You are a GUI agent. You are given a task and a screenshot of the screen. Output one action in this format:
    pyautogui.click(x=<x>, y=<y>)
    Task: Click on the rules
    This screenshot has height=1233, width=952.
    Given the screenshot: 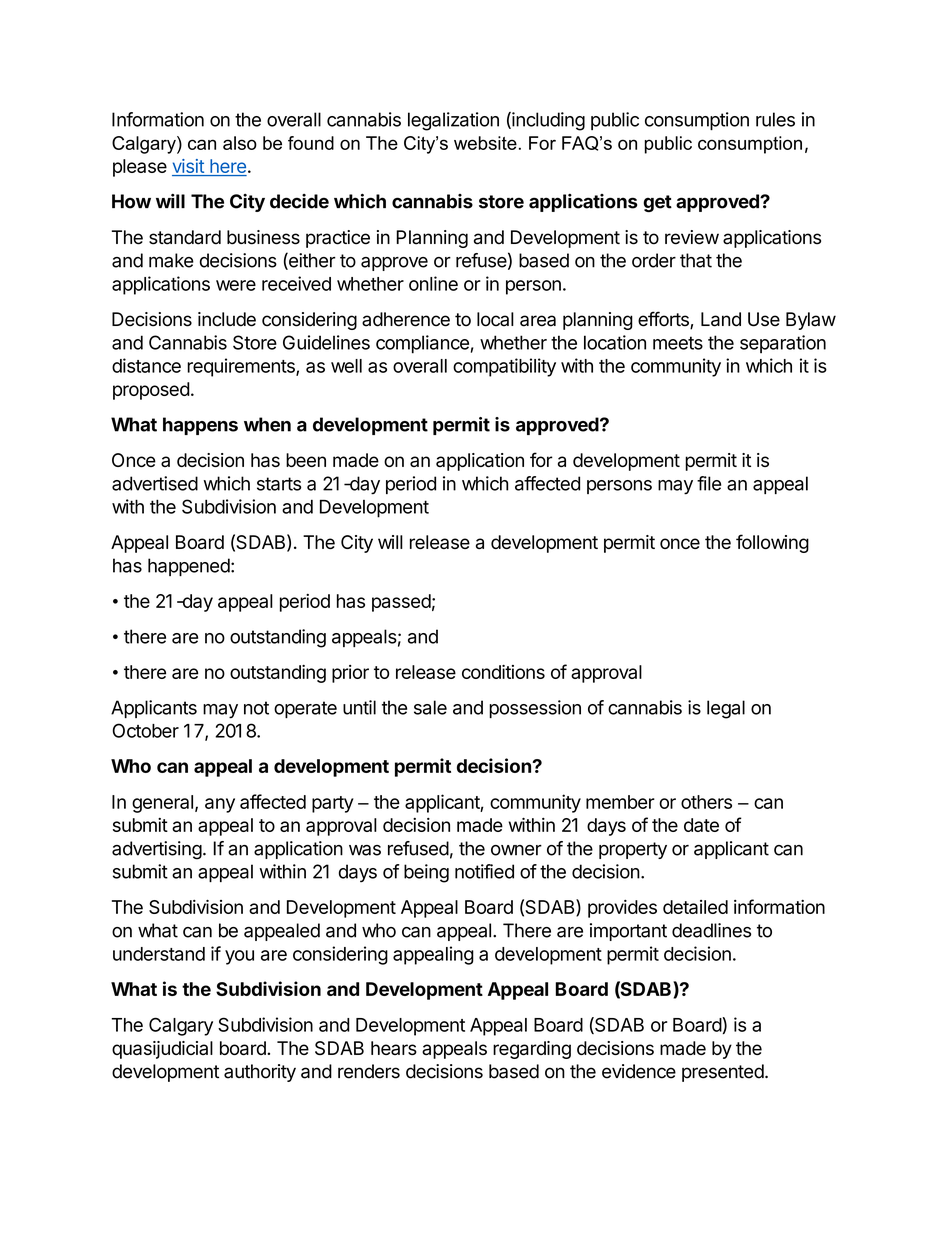 What is the action you would take?
    pyautogui.click(x=775, y=119)
